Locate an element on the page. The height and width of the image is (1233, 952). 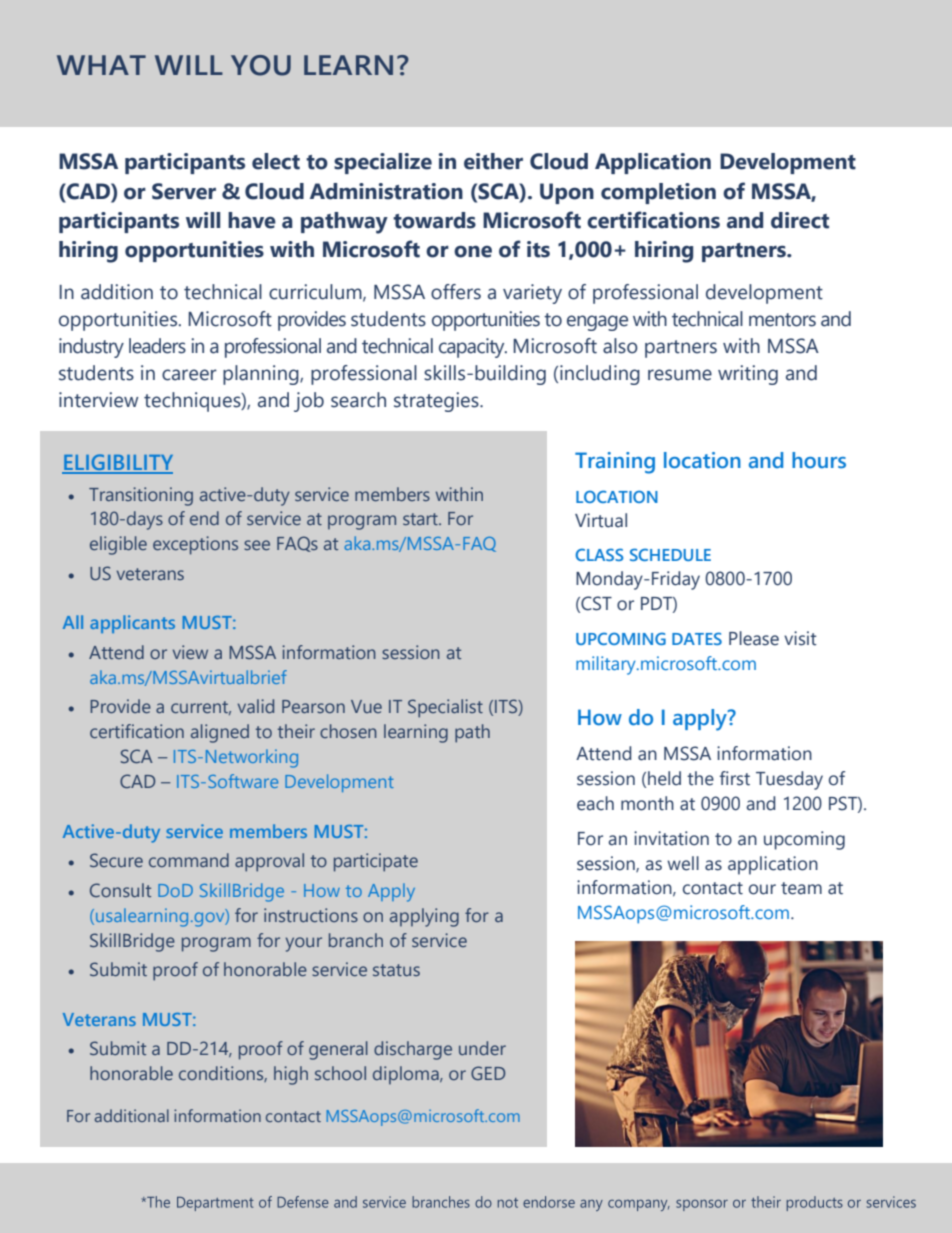
first is located at coordinates (734, 778).
